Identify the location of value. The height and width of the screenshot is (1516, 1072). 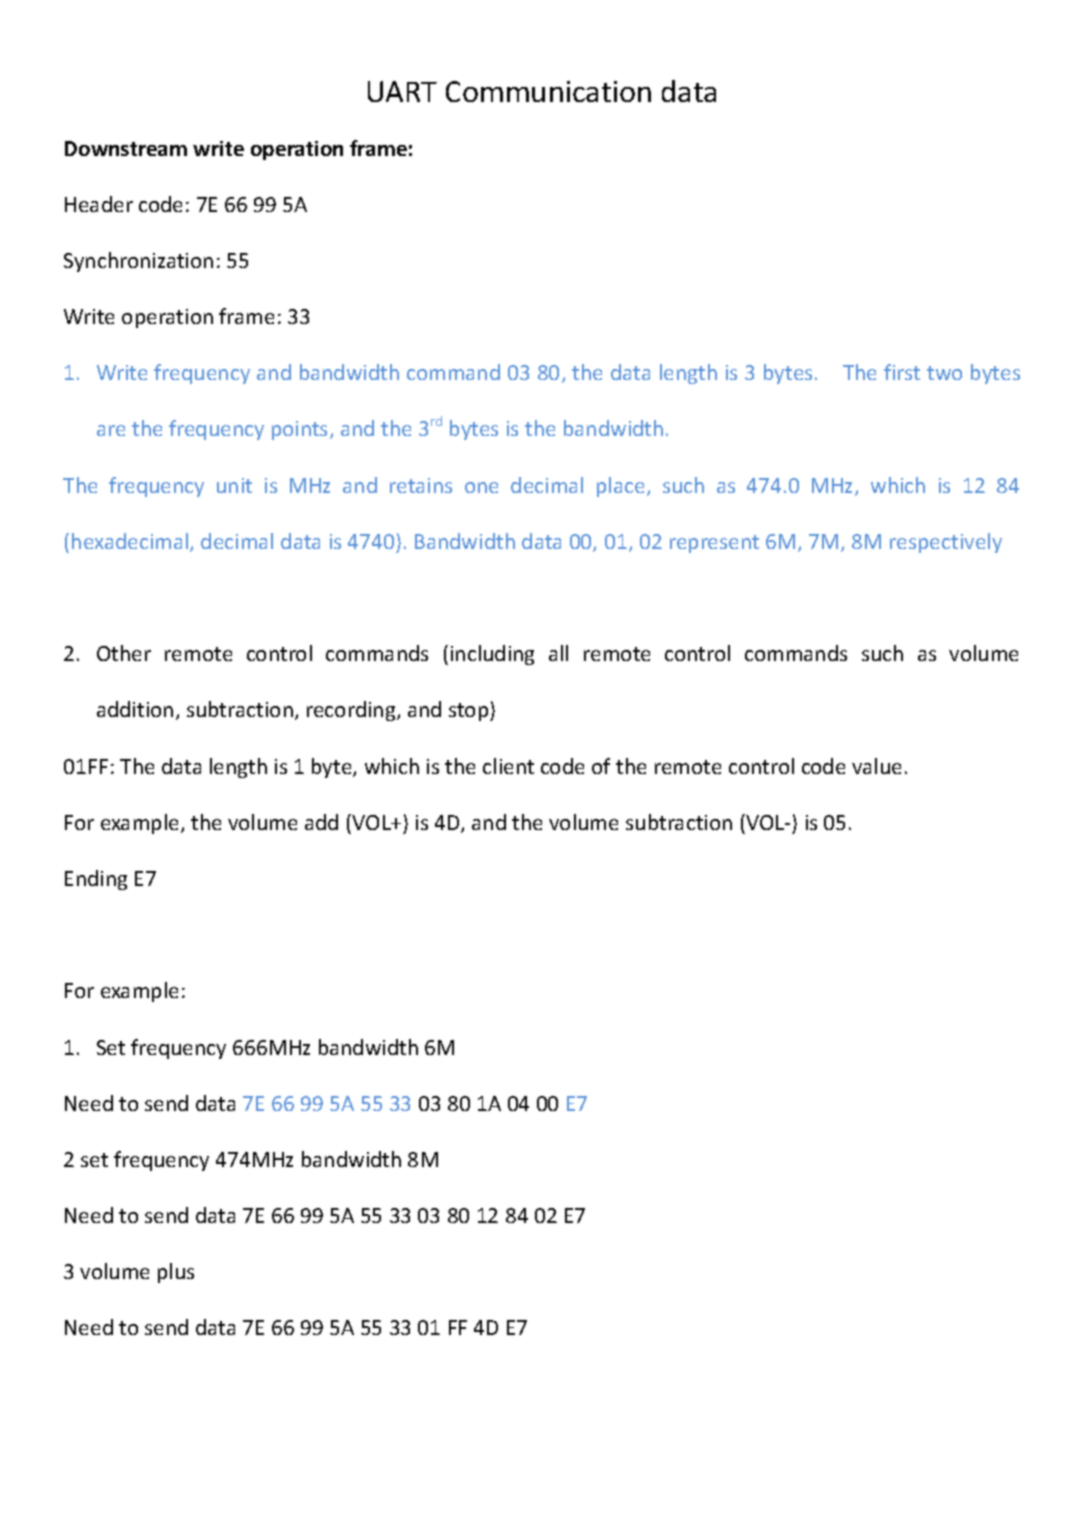
(876, 766).
